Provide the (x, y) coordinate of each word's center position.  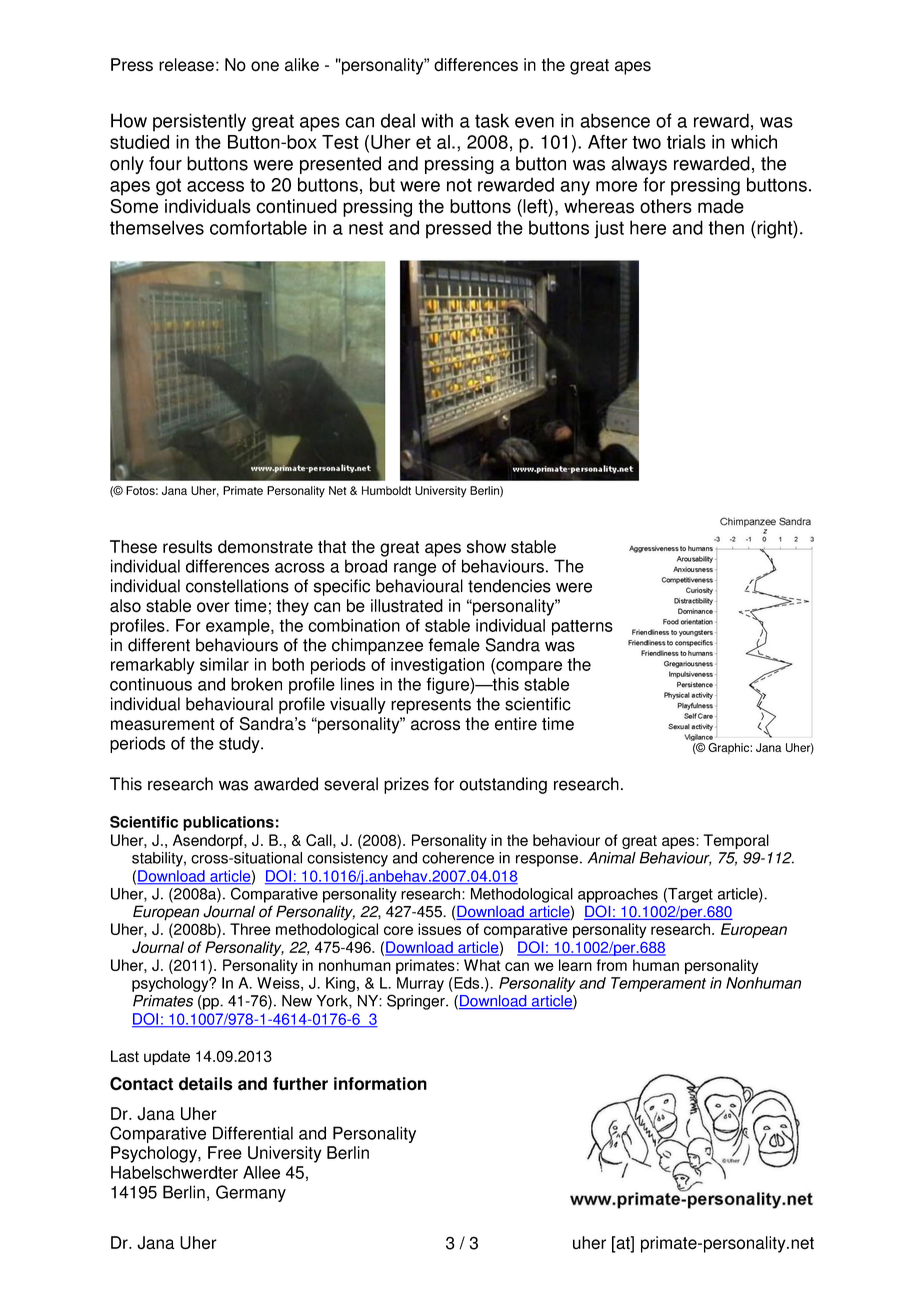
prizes (406, 785)
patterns (582, 628)
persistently (199, 122)
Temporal (736, 841)
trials (686, 142)
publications (228, 823)
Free (225, 1153)
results (187, 547)
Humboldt (386, 490)
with (437, 120)
